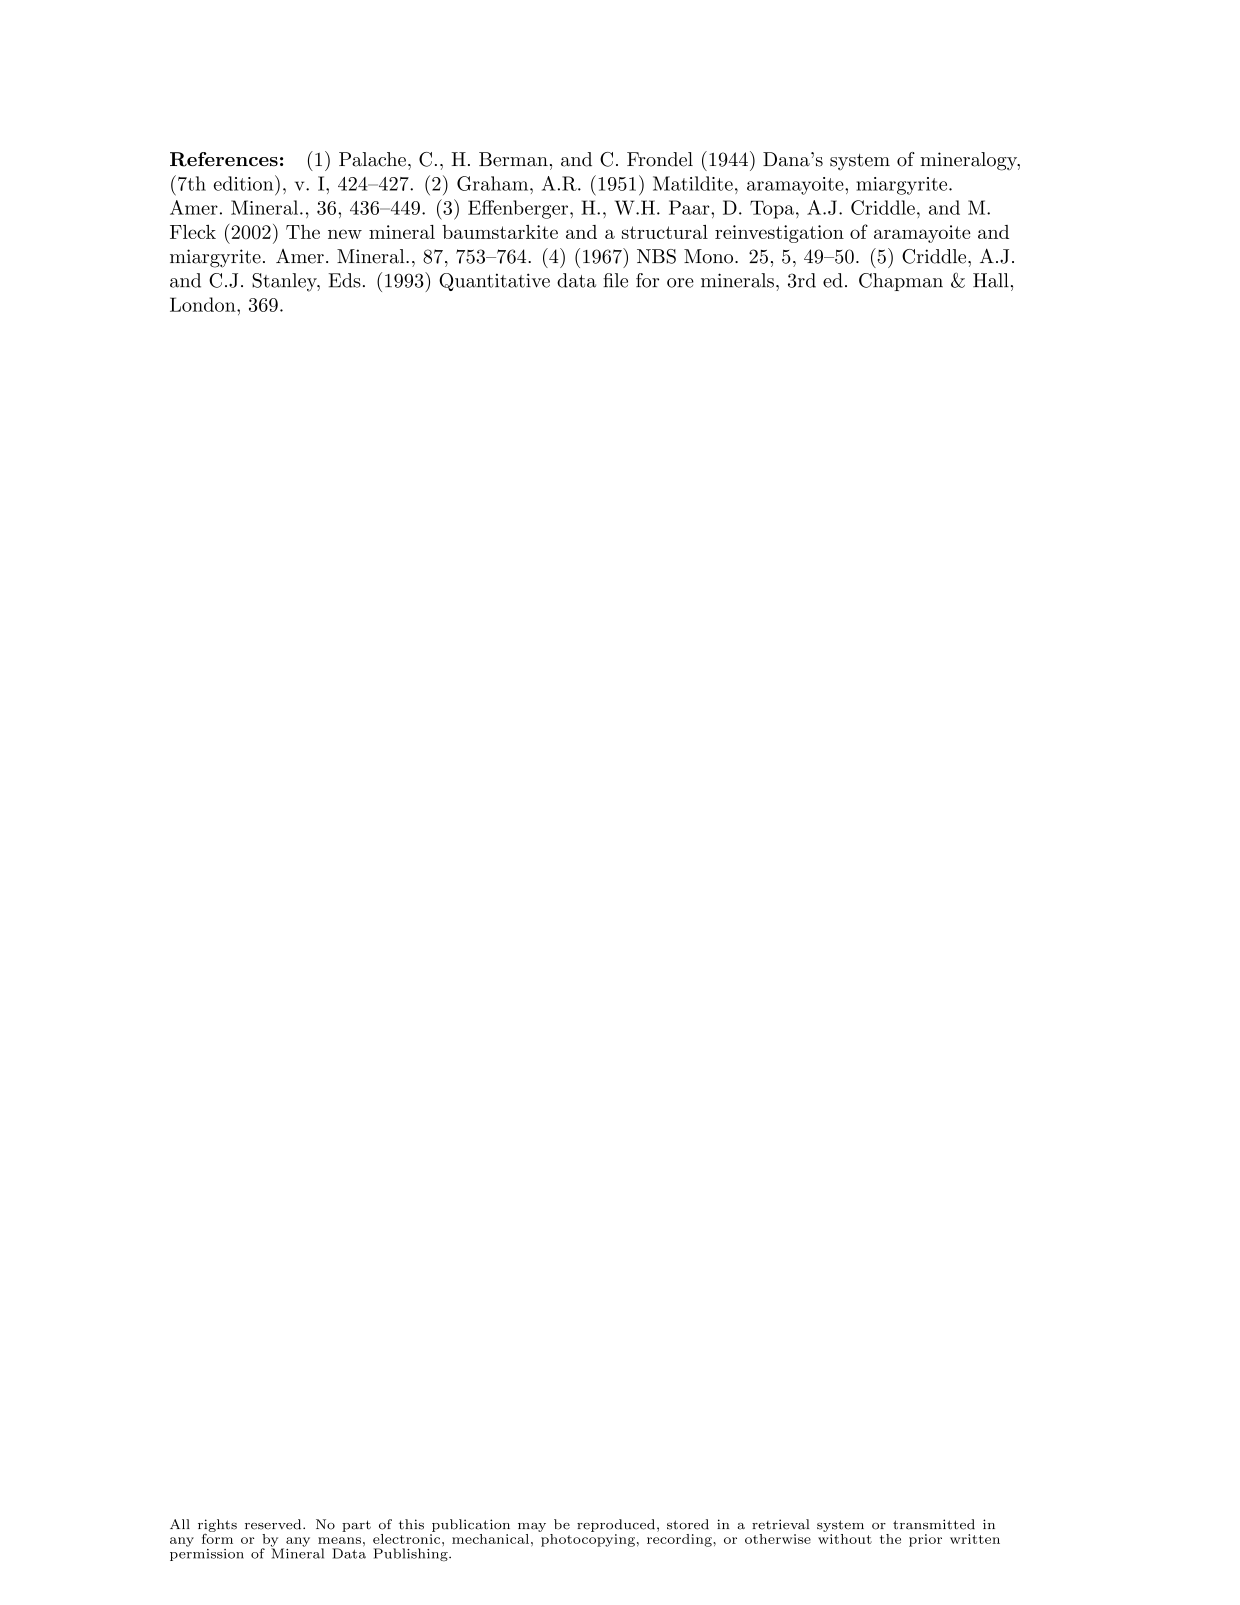 Image resolution: width=1240 pixels, height=1605 pixels. I want to click on file, so click(615, 280).
